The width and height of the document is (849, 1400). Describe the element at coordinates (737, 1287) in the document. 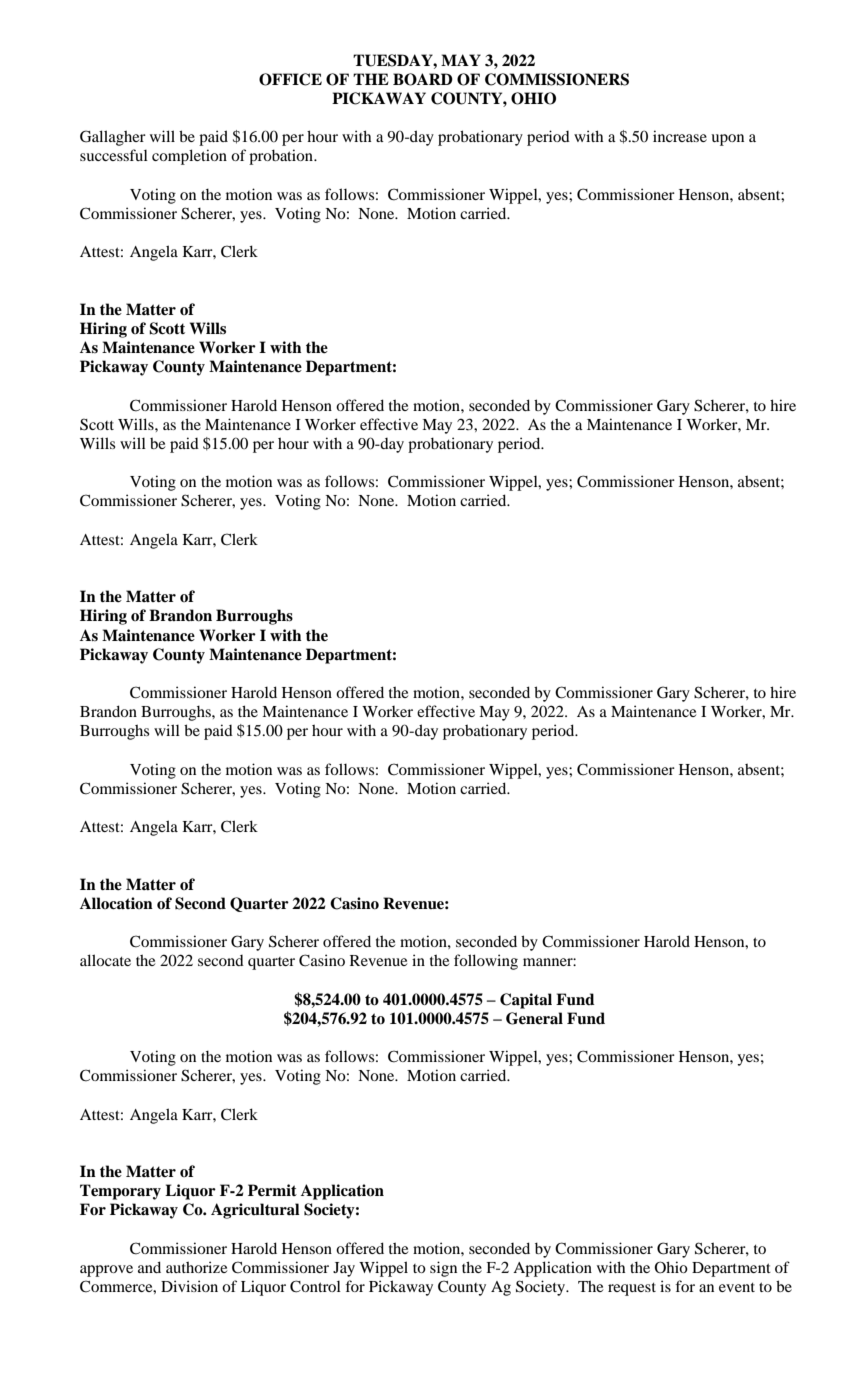

I see `event` at that location.
